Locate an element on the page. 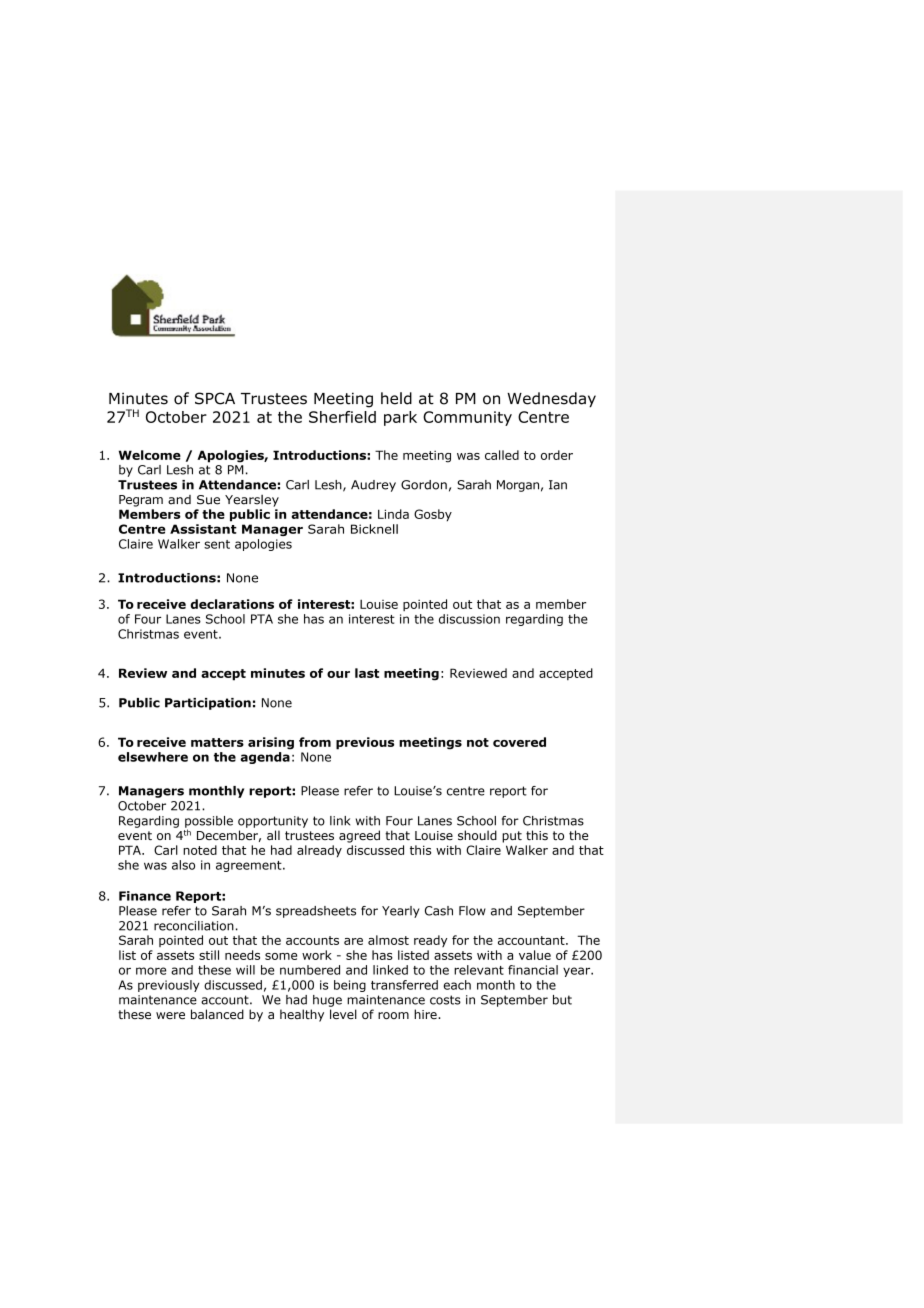 Image resolution: width=924 pixels, height=1308 pixels. discussion is located at coordinates (469, 619).
